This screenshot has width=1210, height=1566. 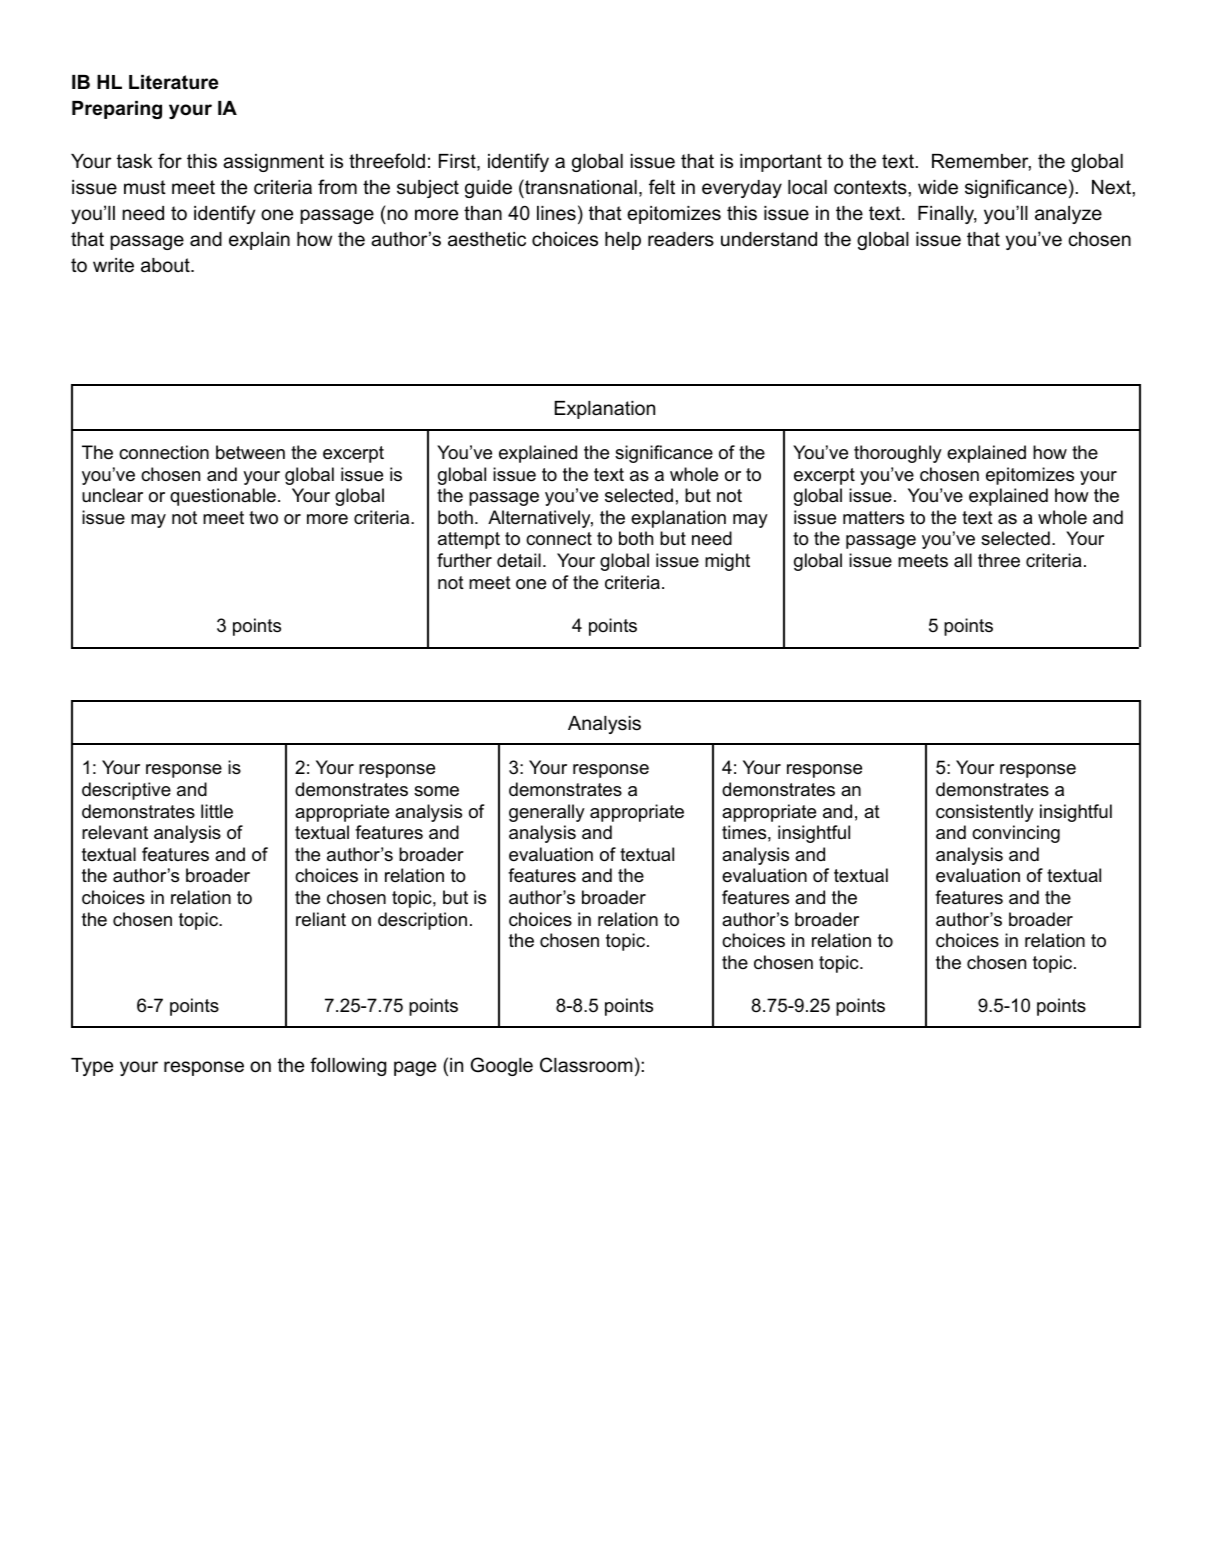 I want to click on between, so click(x=250, y=452).
